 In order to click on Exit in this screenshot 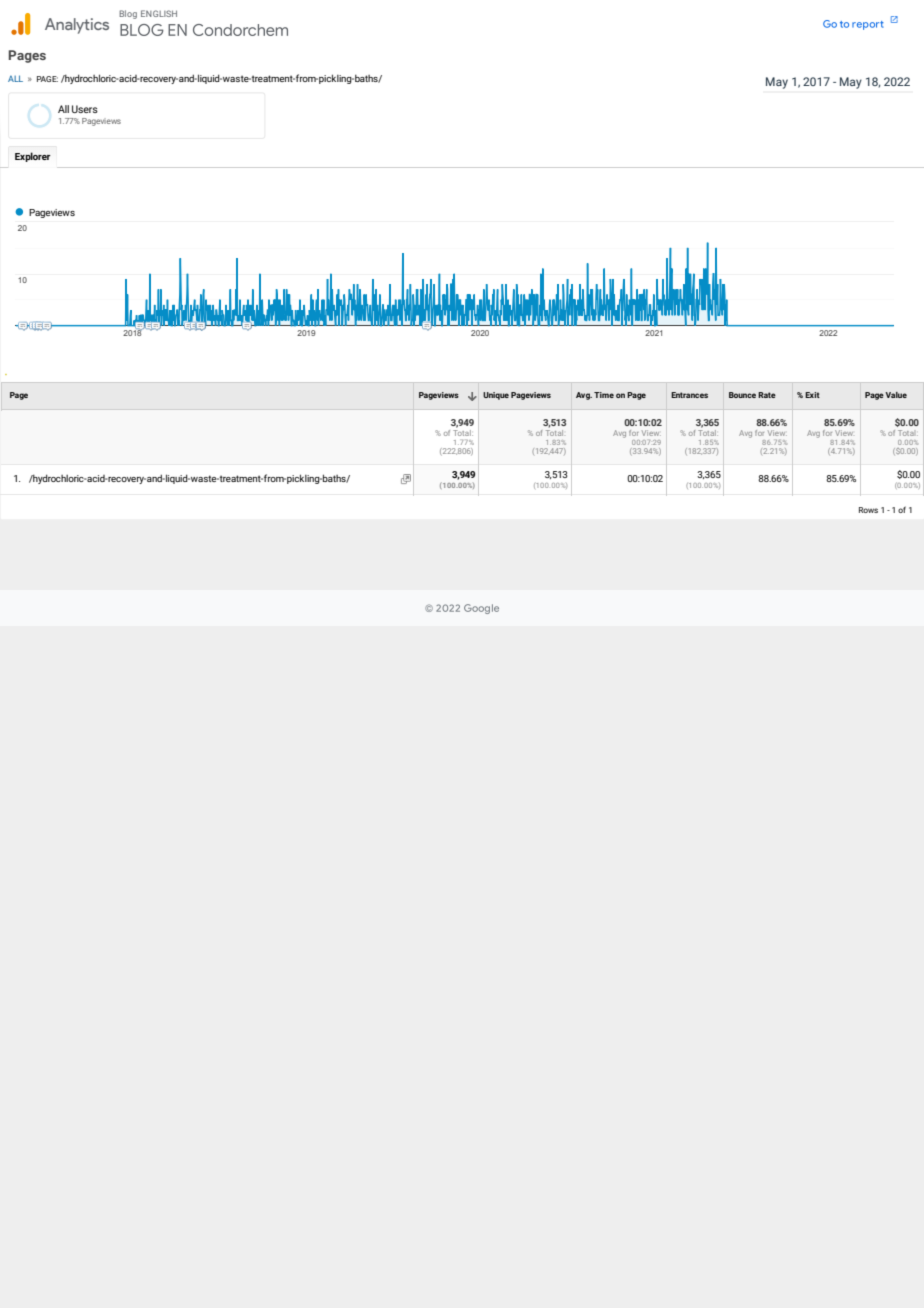, I will do `click(812, 395)`.
